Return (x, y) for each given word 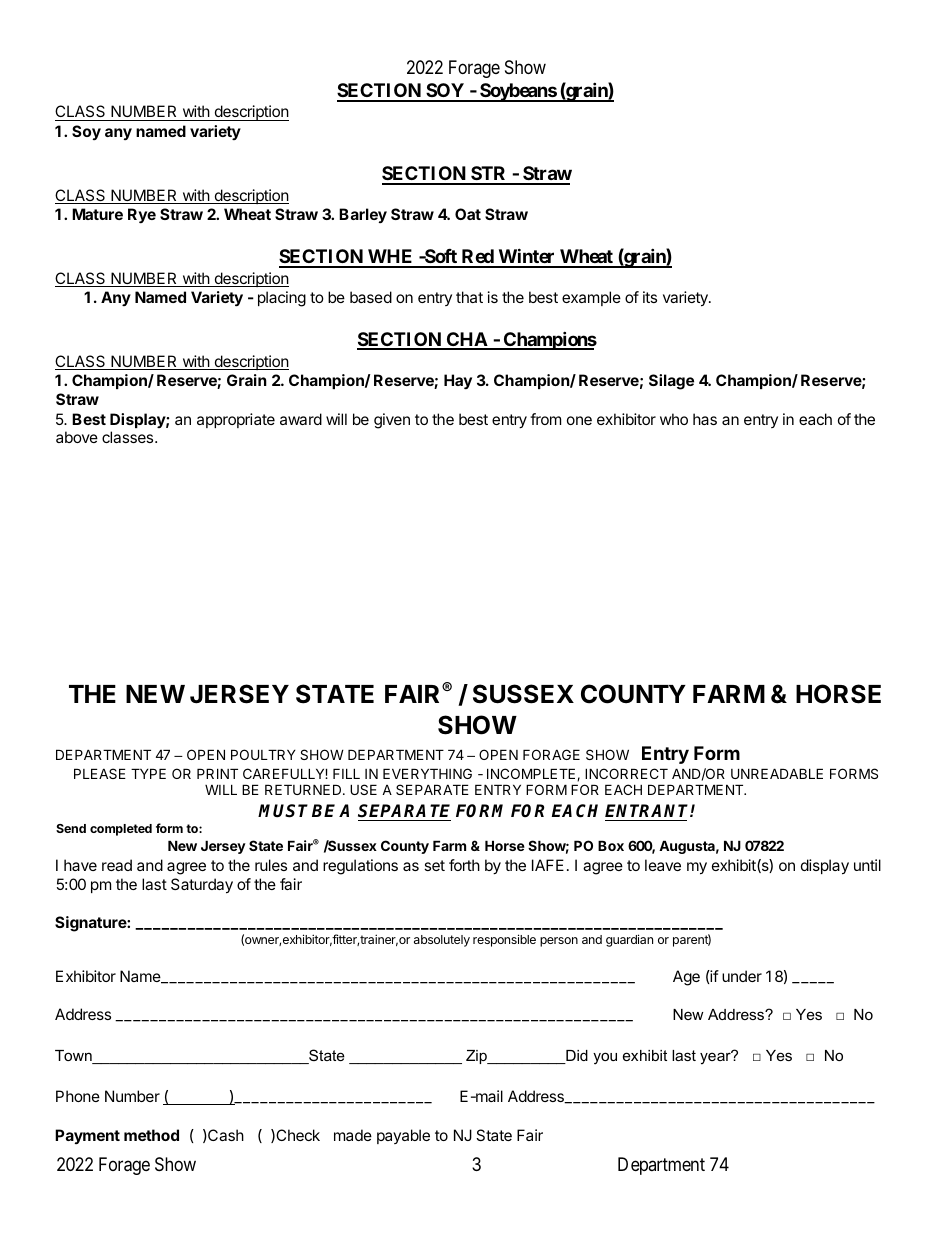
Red (477, 258)
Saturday (202, 886)
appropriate (236, 420)
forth (464, 865)
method (151, 1135)
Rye (142, 216)
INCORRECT (626, 773)
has (705, 419)
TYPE (148, 773)
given (392, 421)
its (650, 297)
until (867, 865)
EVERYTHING (427, 773)
